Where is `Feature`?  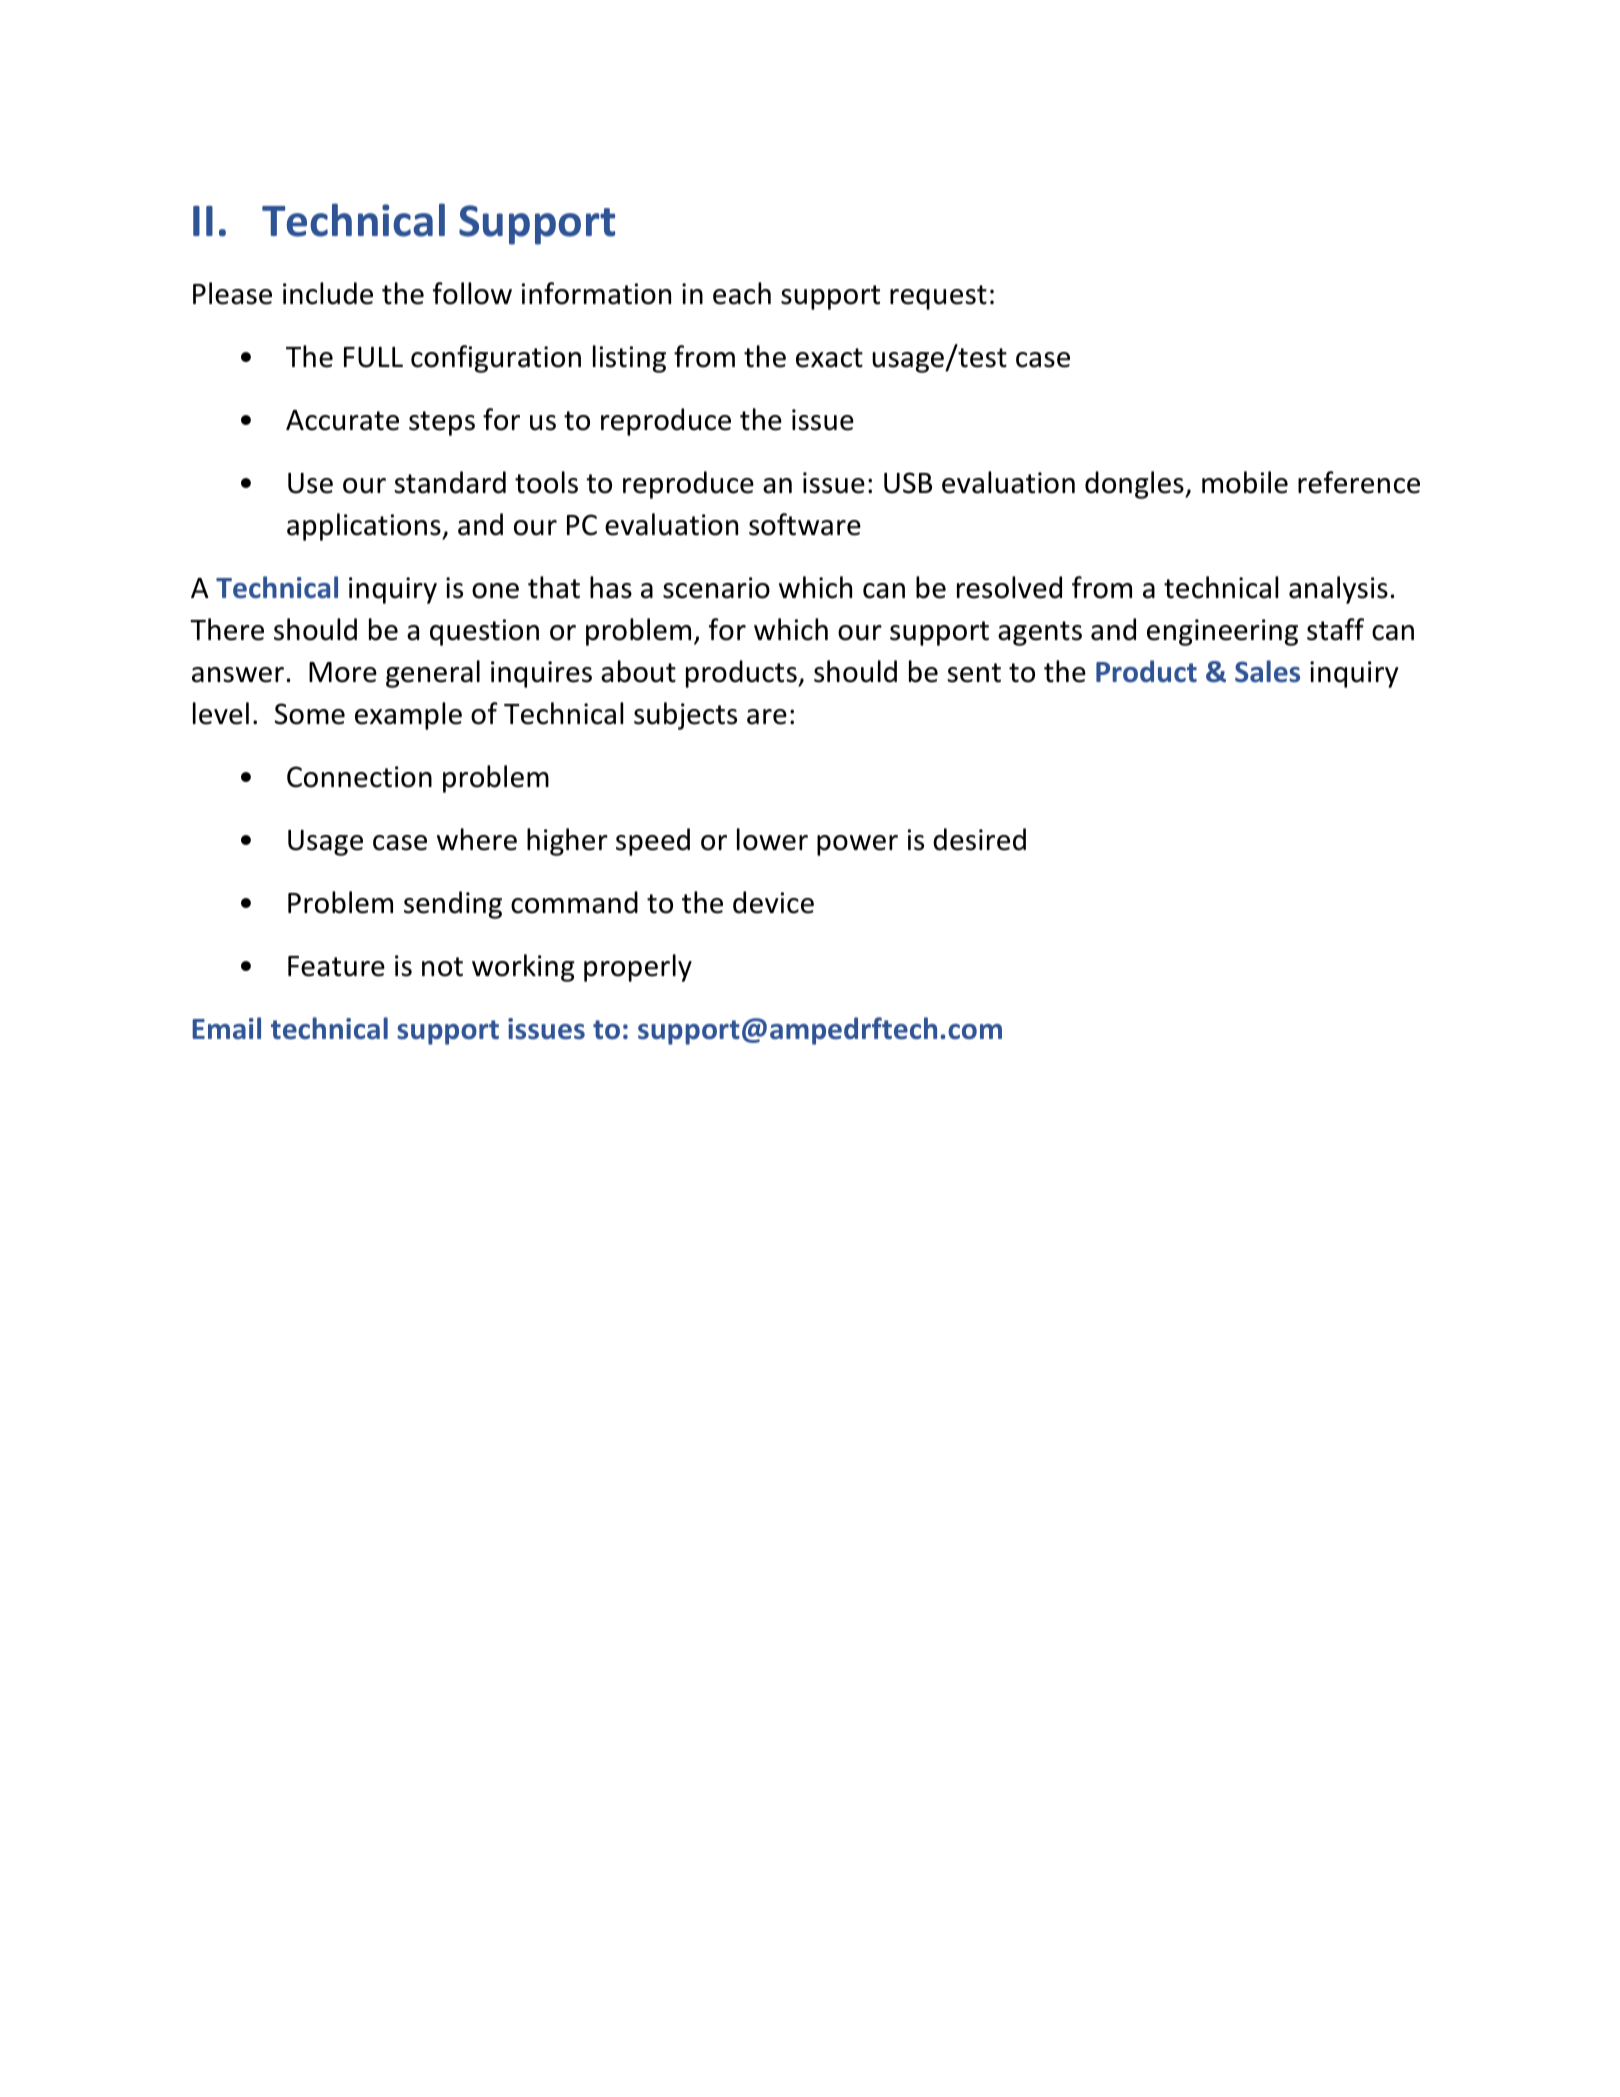 Feature is located at coordinates (336, 966).
